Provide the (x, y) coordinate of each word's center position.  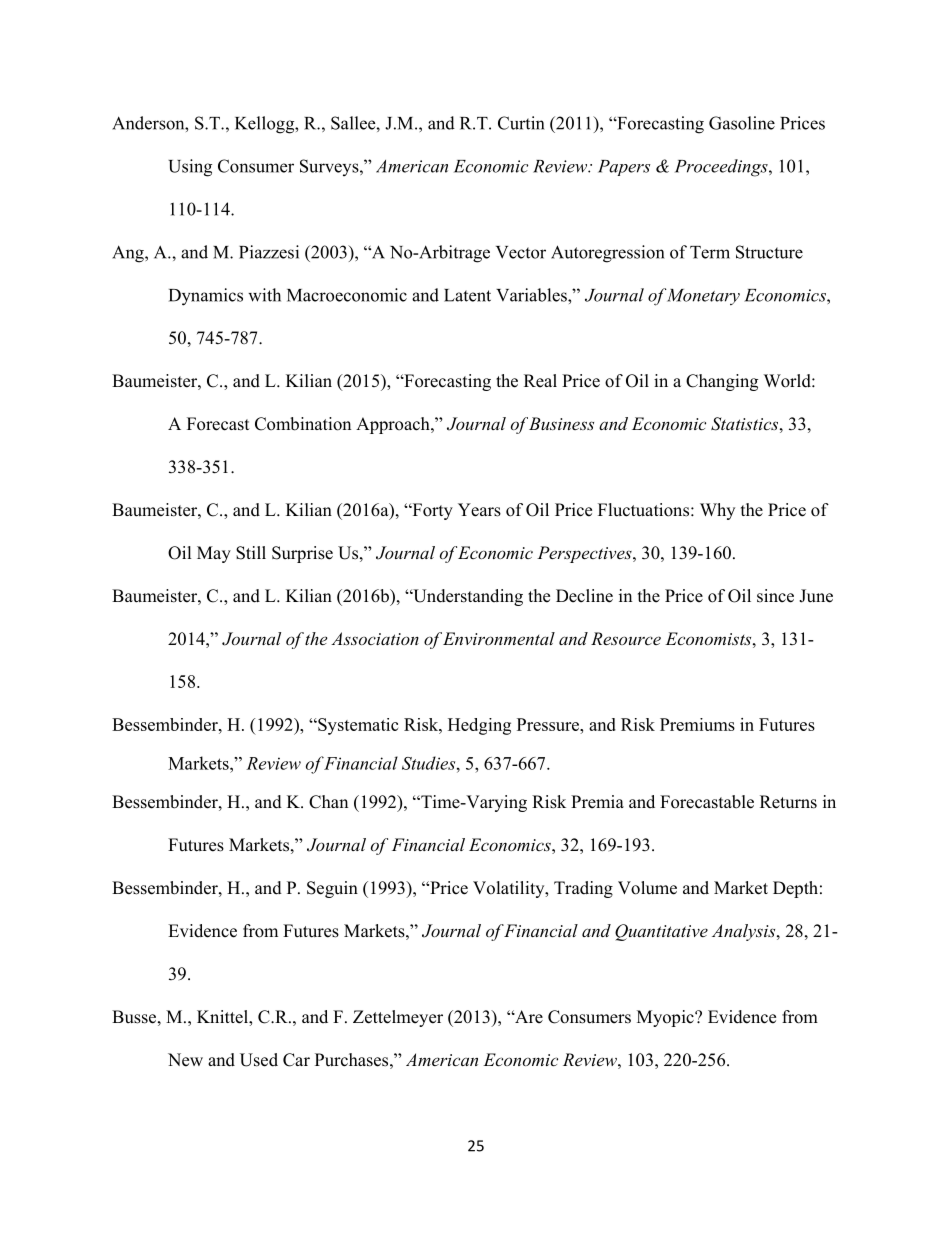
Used (259, 1060)
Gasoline (742, 123)
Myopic (666, 1018)
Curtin (521, 123)
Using (190, 168)
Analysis (745, 932)
